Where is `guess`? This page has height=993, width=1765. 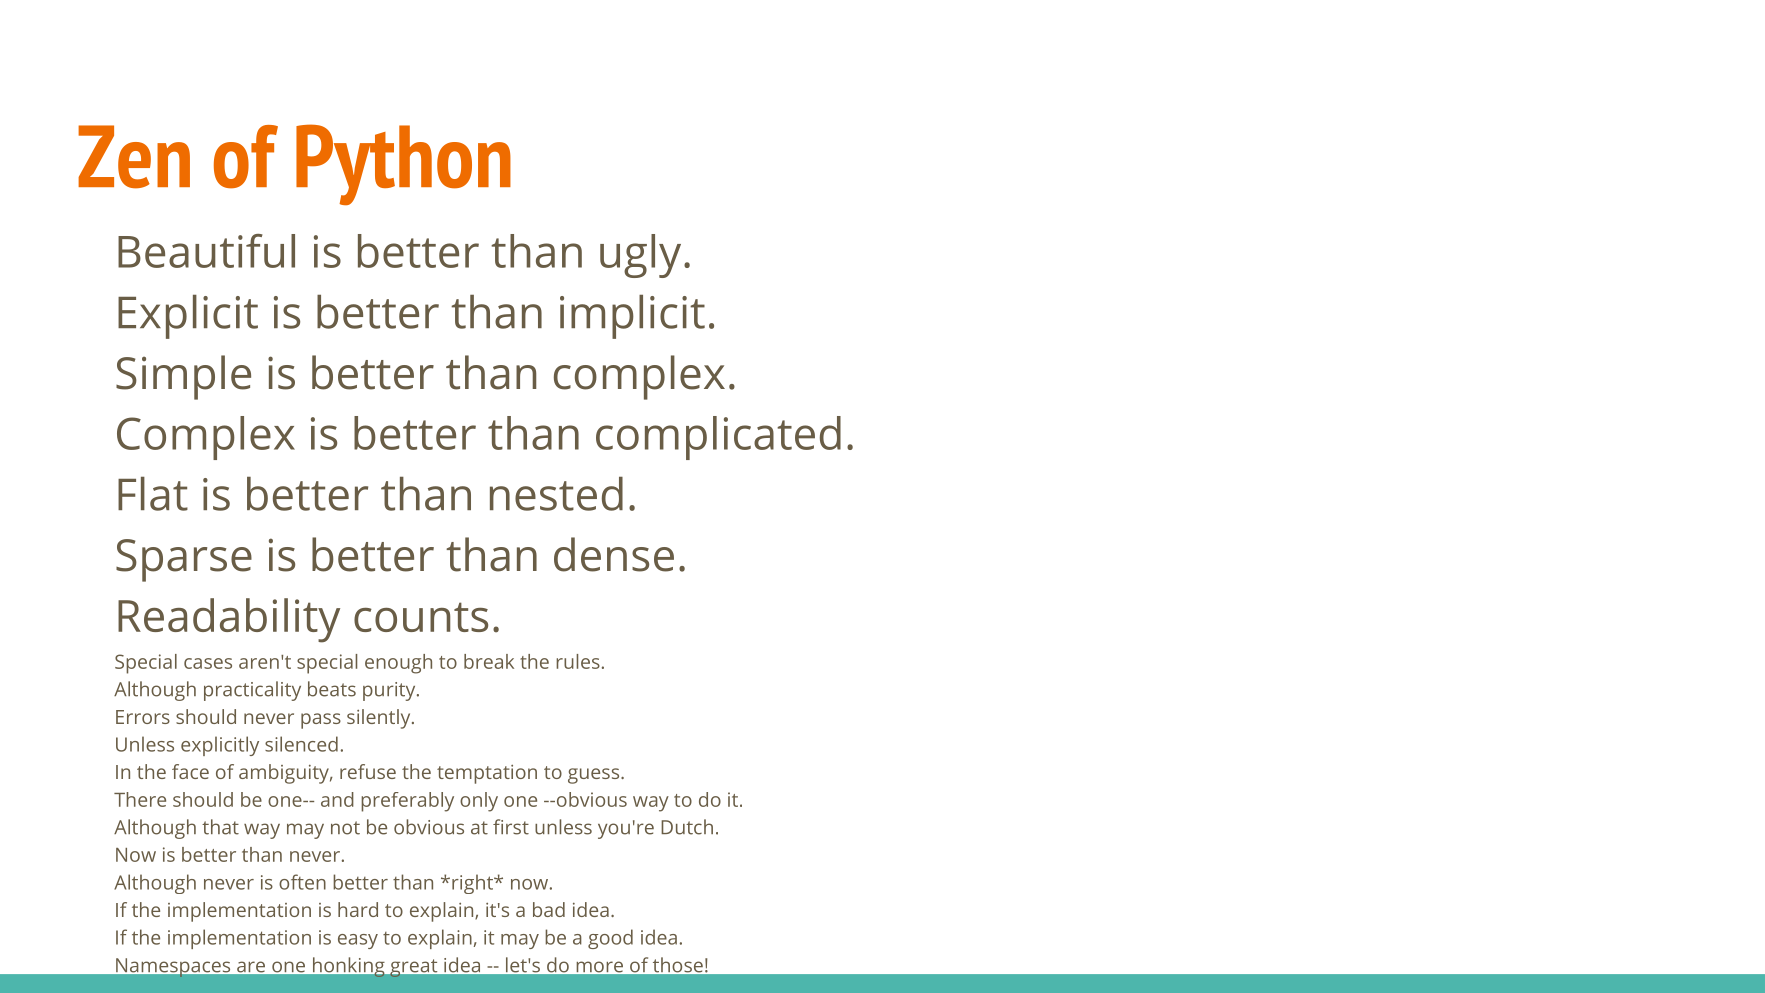 guess is located at coordinates (595, 776).
